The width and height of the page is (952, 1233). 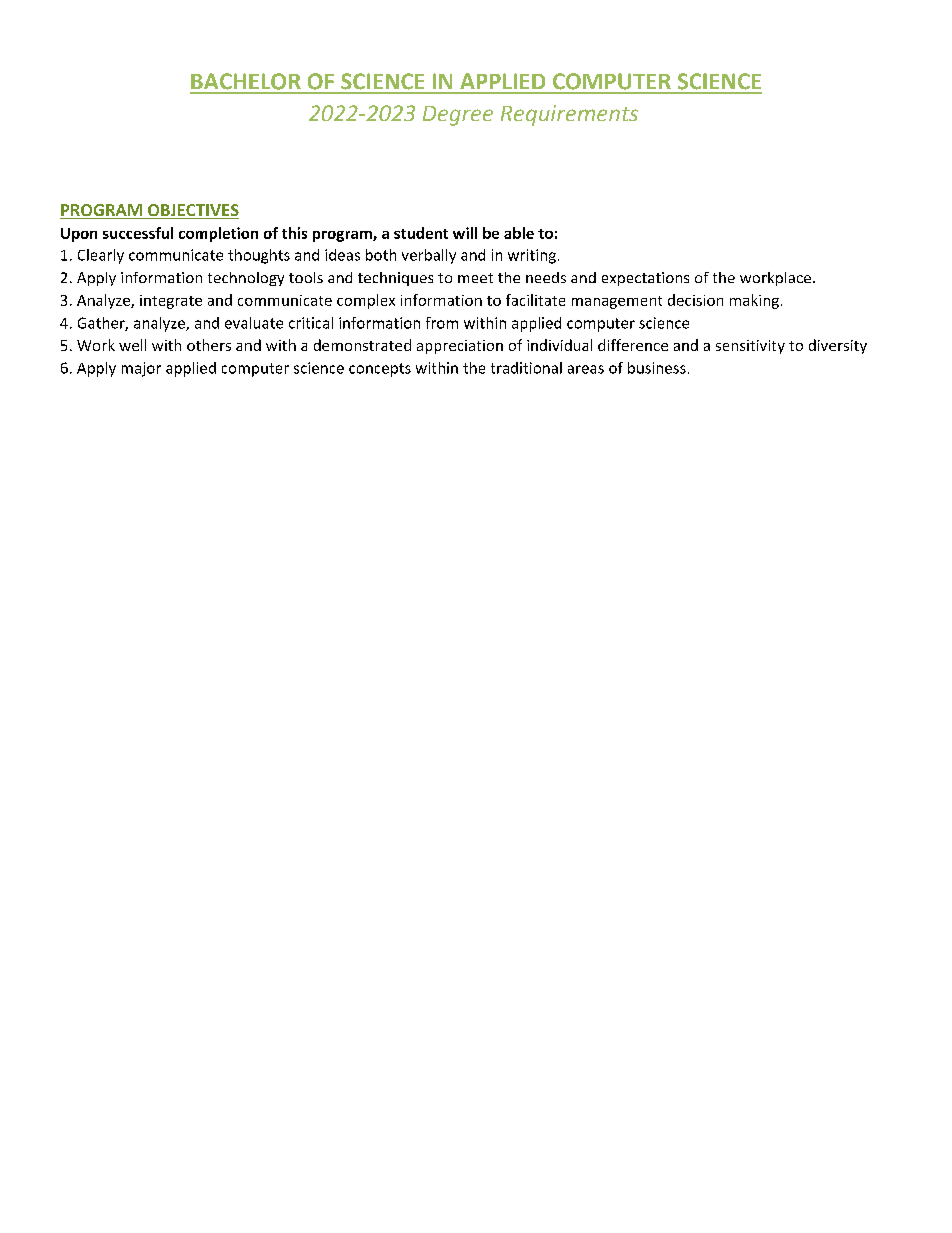 I want to click on verbally, so click(x=429, y=256).
